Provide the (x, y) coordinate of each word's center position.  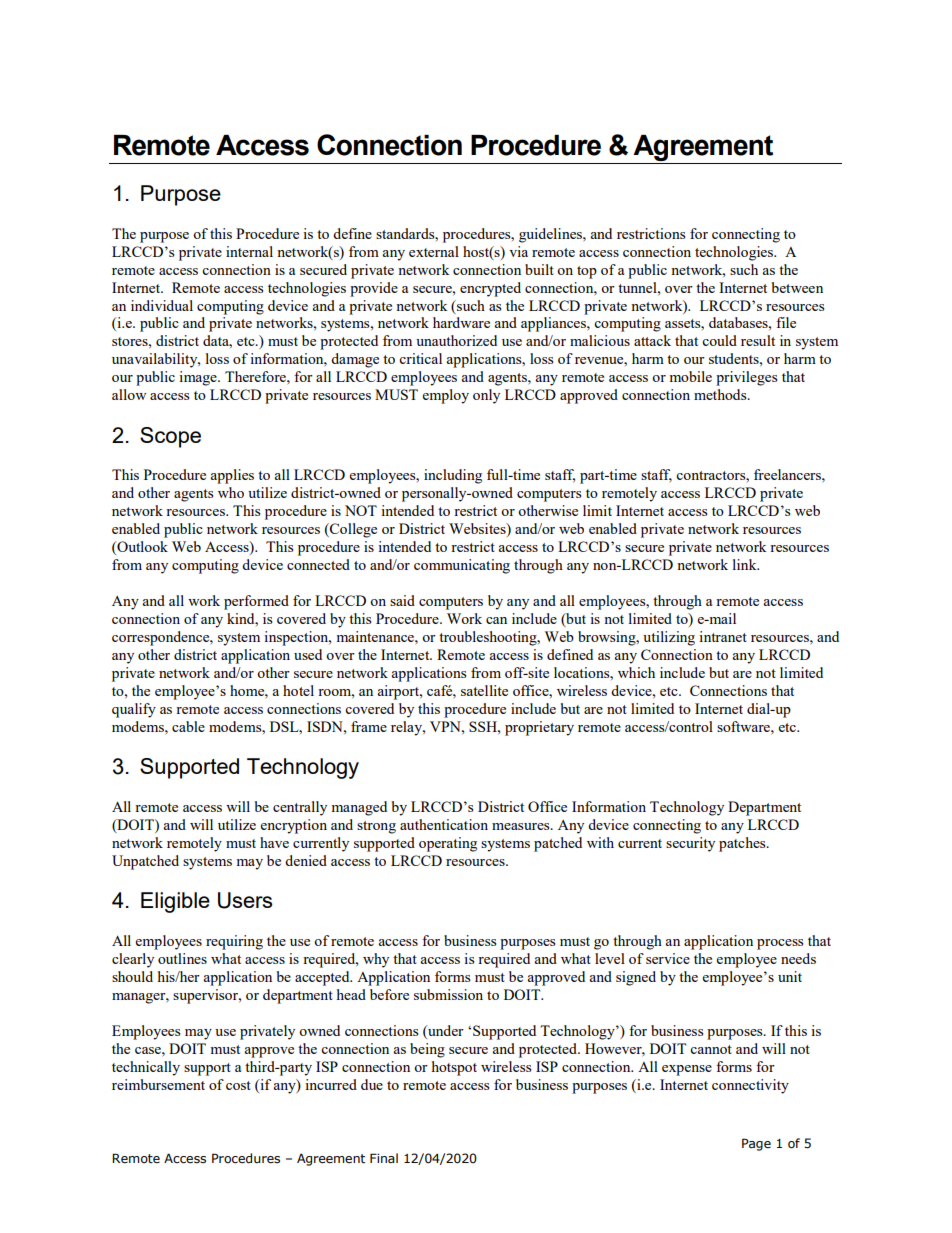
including (453, 476)
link (746, 564)
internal (249, 251)
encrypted (490, 289)
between (797, 287)
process (780, 944)
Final (384, 1158)
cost (238, 1085)
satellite (484, 690)
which (636, 672)
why (376, 960)
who (231, 492)
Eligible (175, 902)
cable (188, 726)
